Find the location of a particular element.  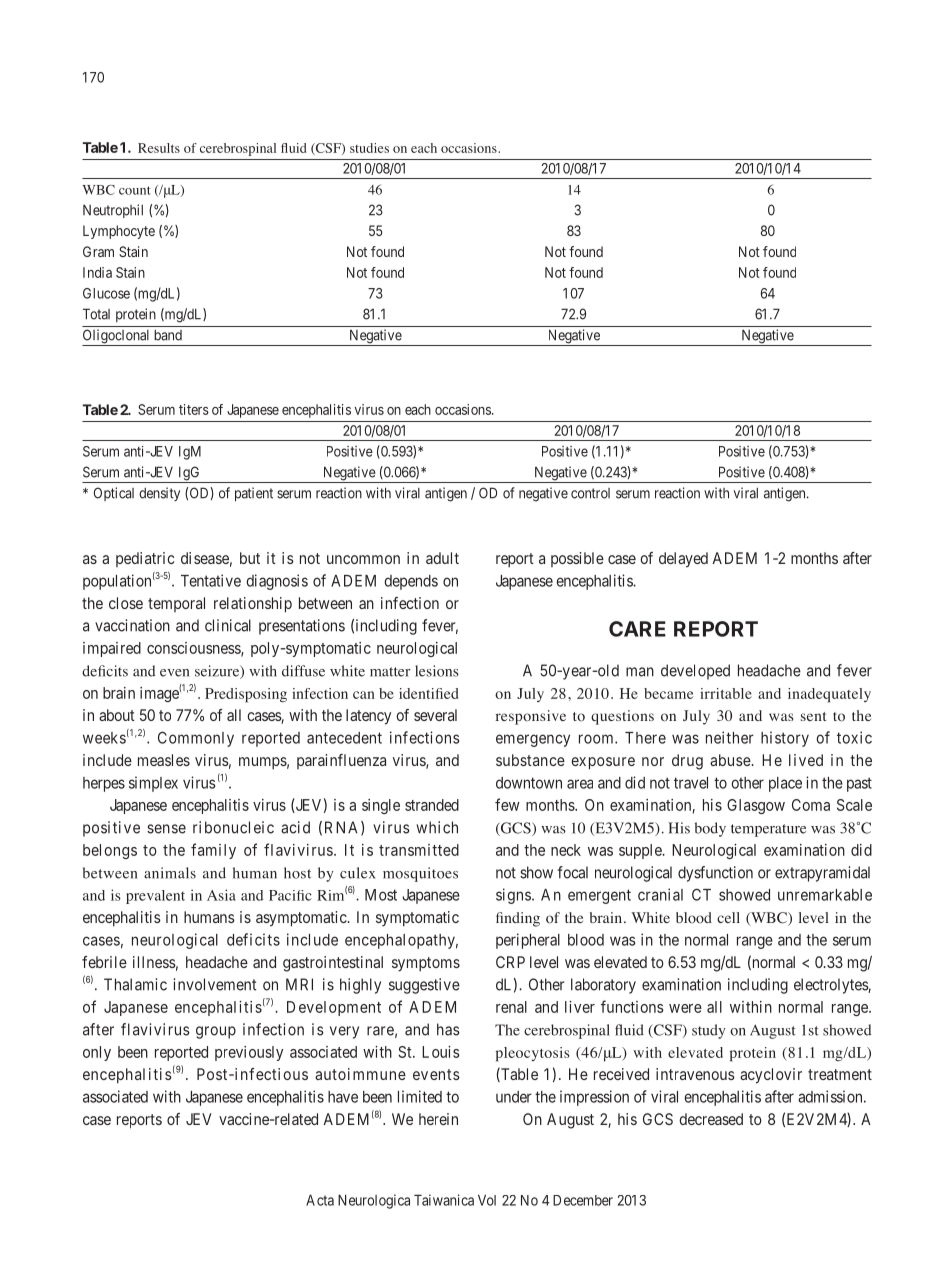

sense is located at coordinates (166, 829).
